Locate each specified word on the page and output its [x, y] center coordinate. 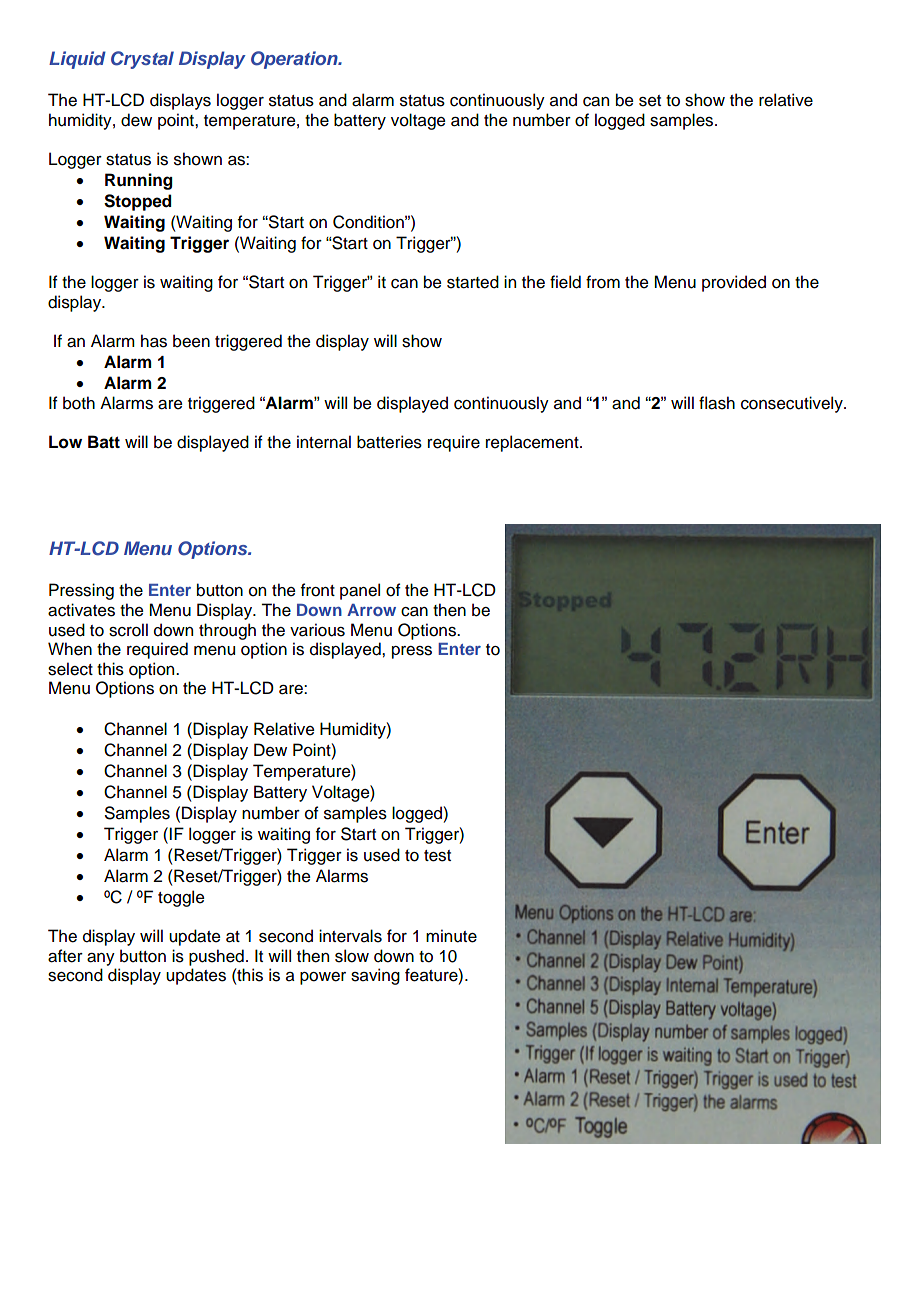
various [317, 630]
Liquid [77, 60]
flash [717, 403]
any [101, 959]
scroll [128, 630]
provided [734, 283]
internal [324, 442]
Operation [295, 60]
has [154, 341]
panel [360, 591]
